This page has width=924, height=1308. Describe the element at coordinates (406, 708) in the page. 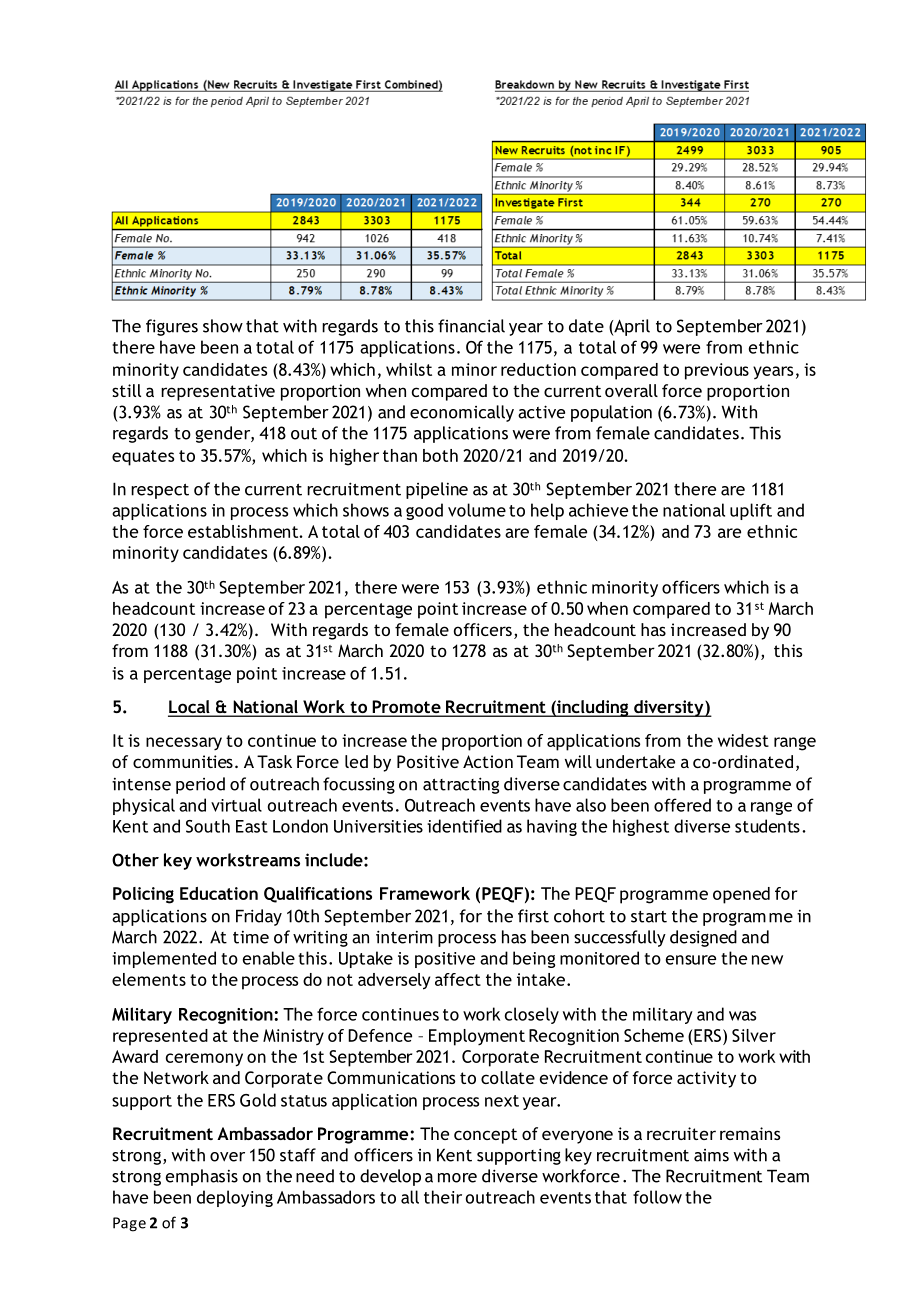

I see `Promote` at that location.
